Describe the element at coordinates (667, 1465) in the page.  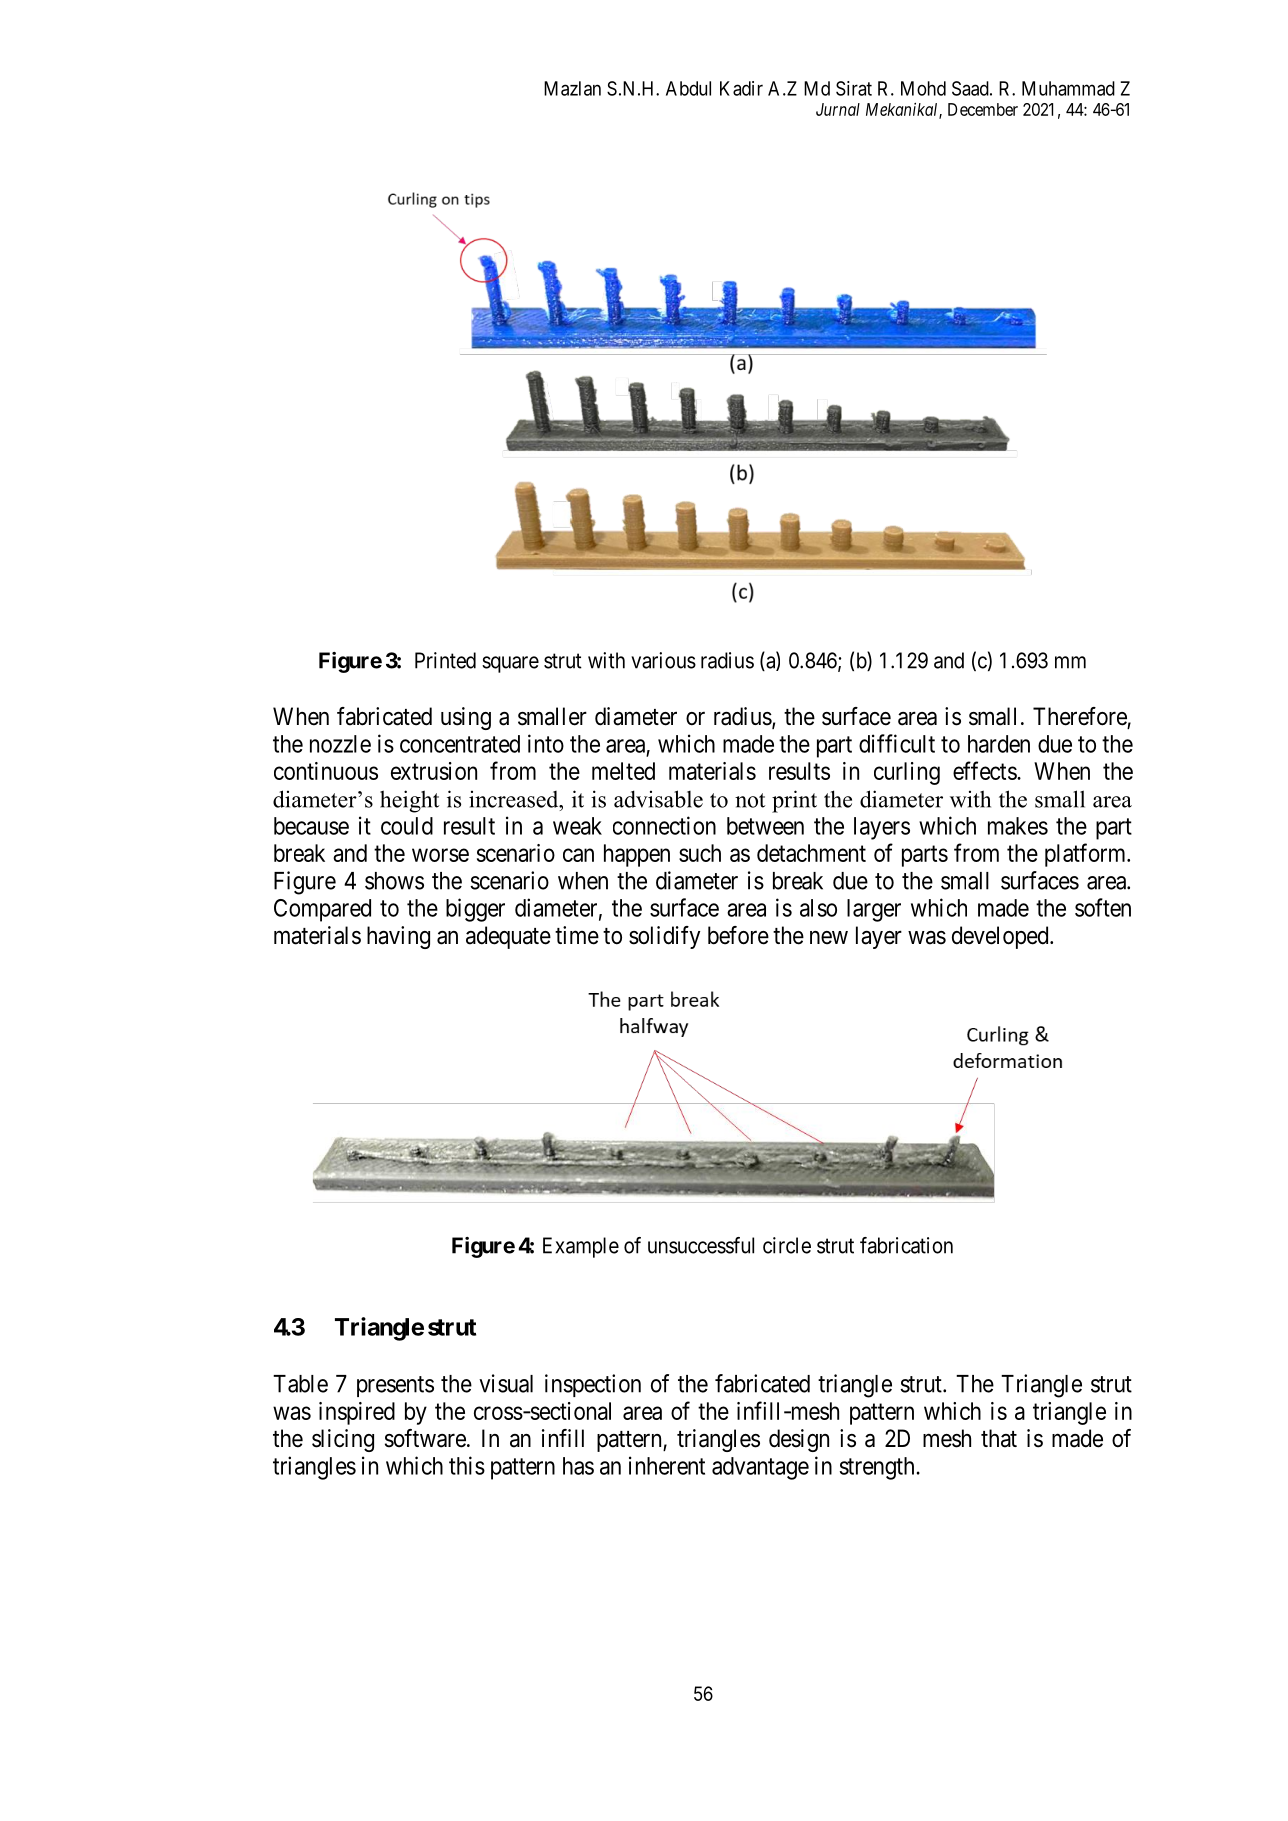
I see `inherent` at that location.
